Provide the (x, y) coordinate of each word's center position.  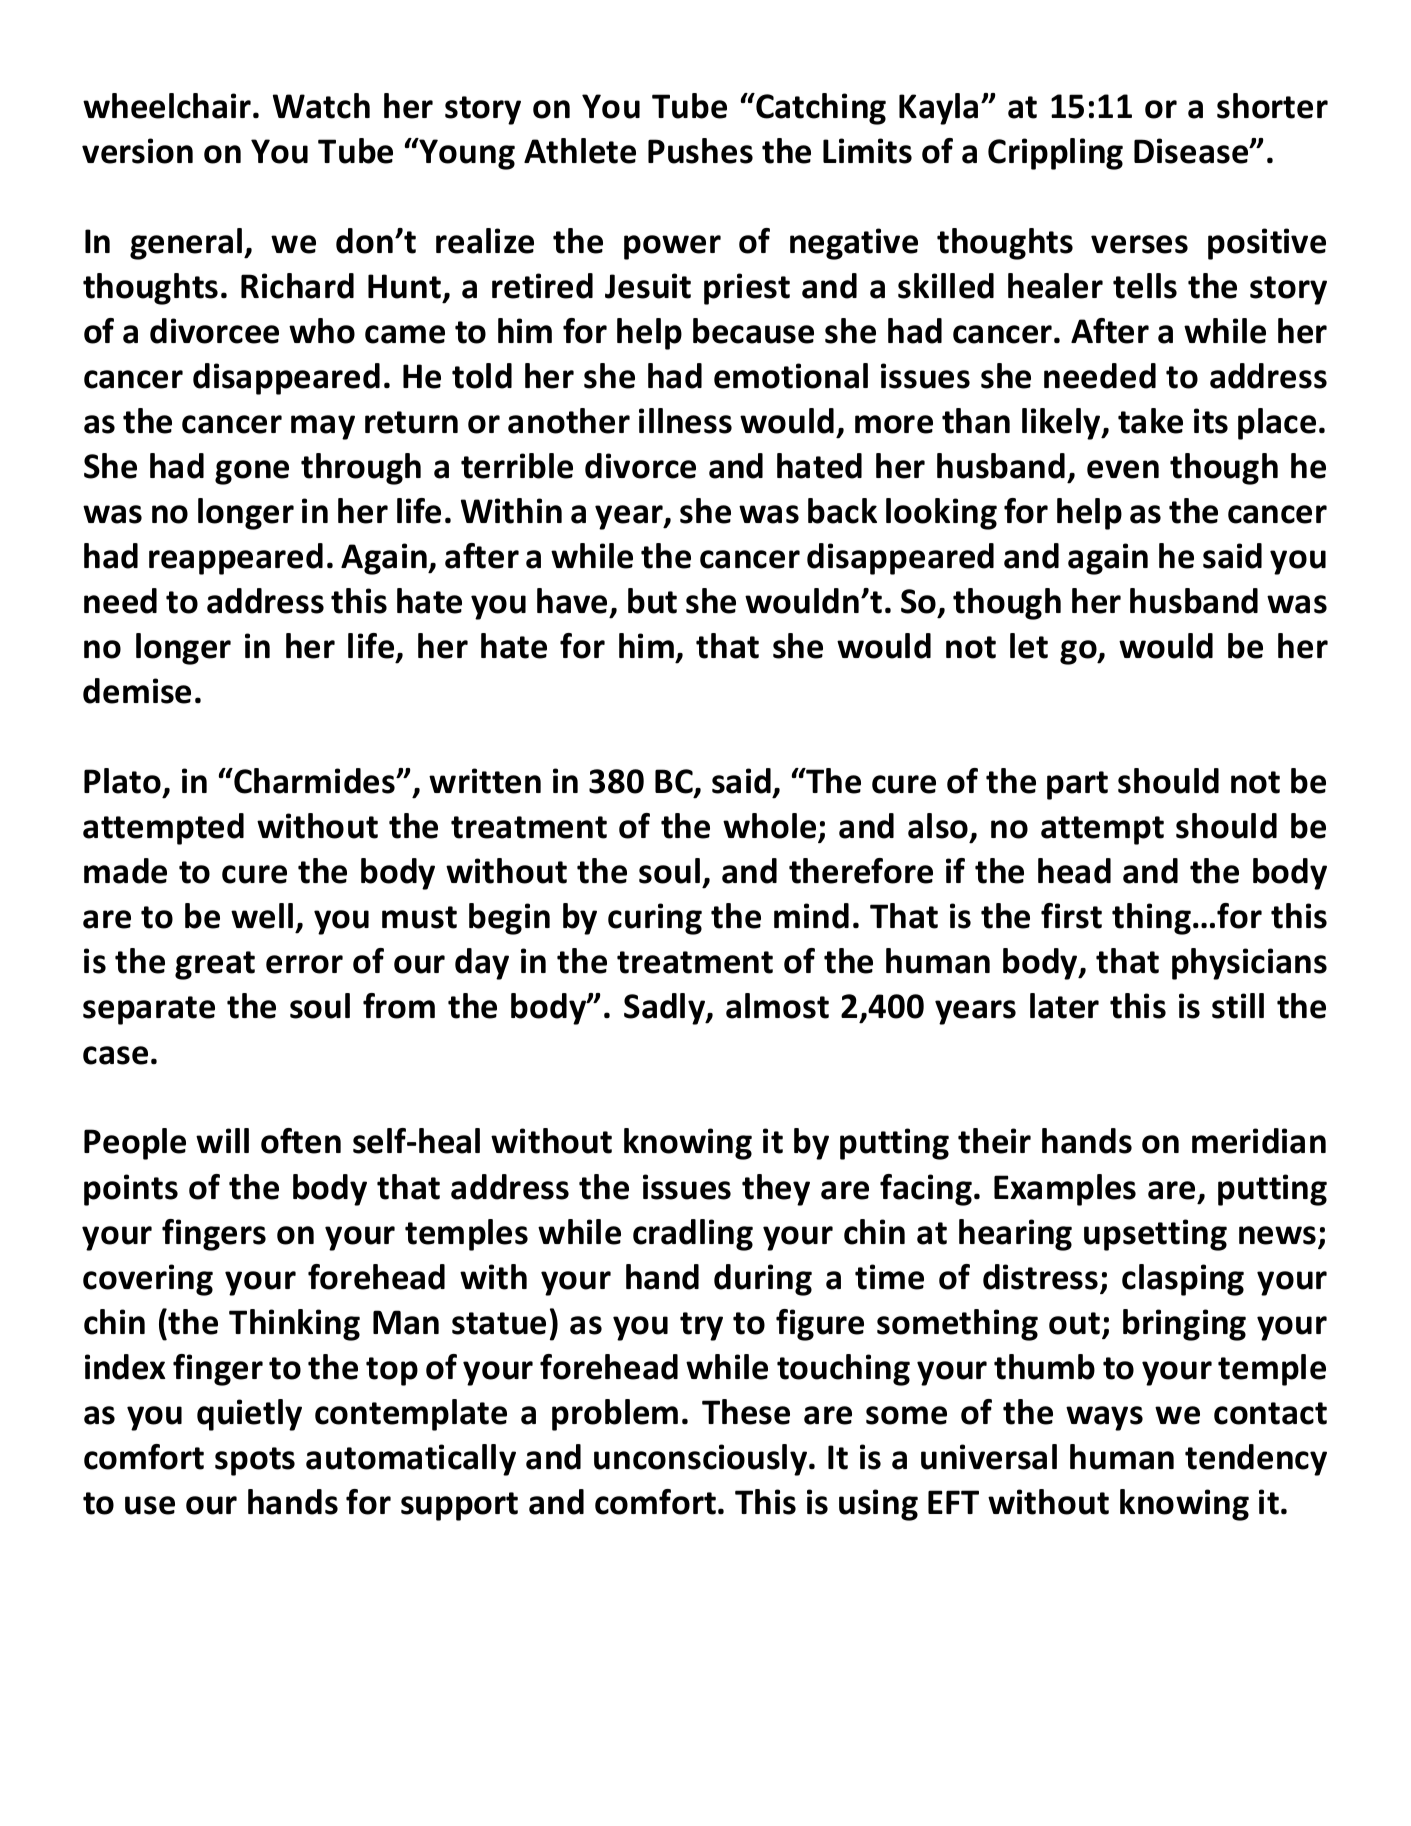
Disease (1192, 151)
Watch (321, 106)
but (652, 601)
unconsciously (702, 1460)
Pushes (700, 151)
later (1064, 1006)
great (215, 965)
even (1123, 469)
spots (255, 1461)
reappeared (236, 559)
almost (777, 1006)
